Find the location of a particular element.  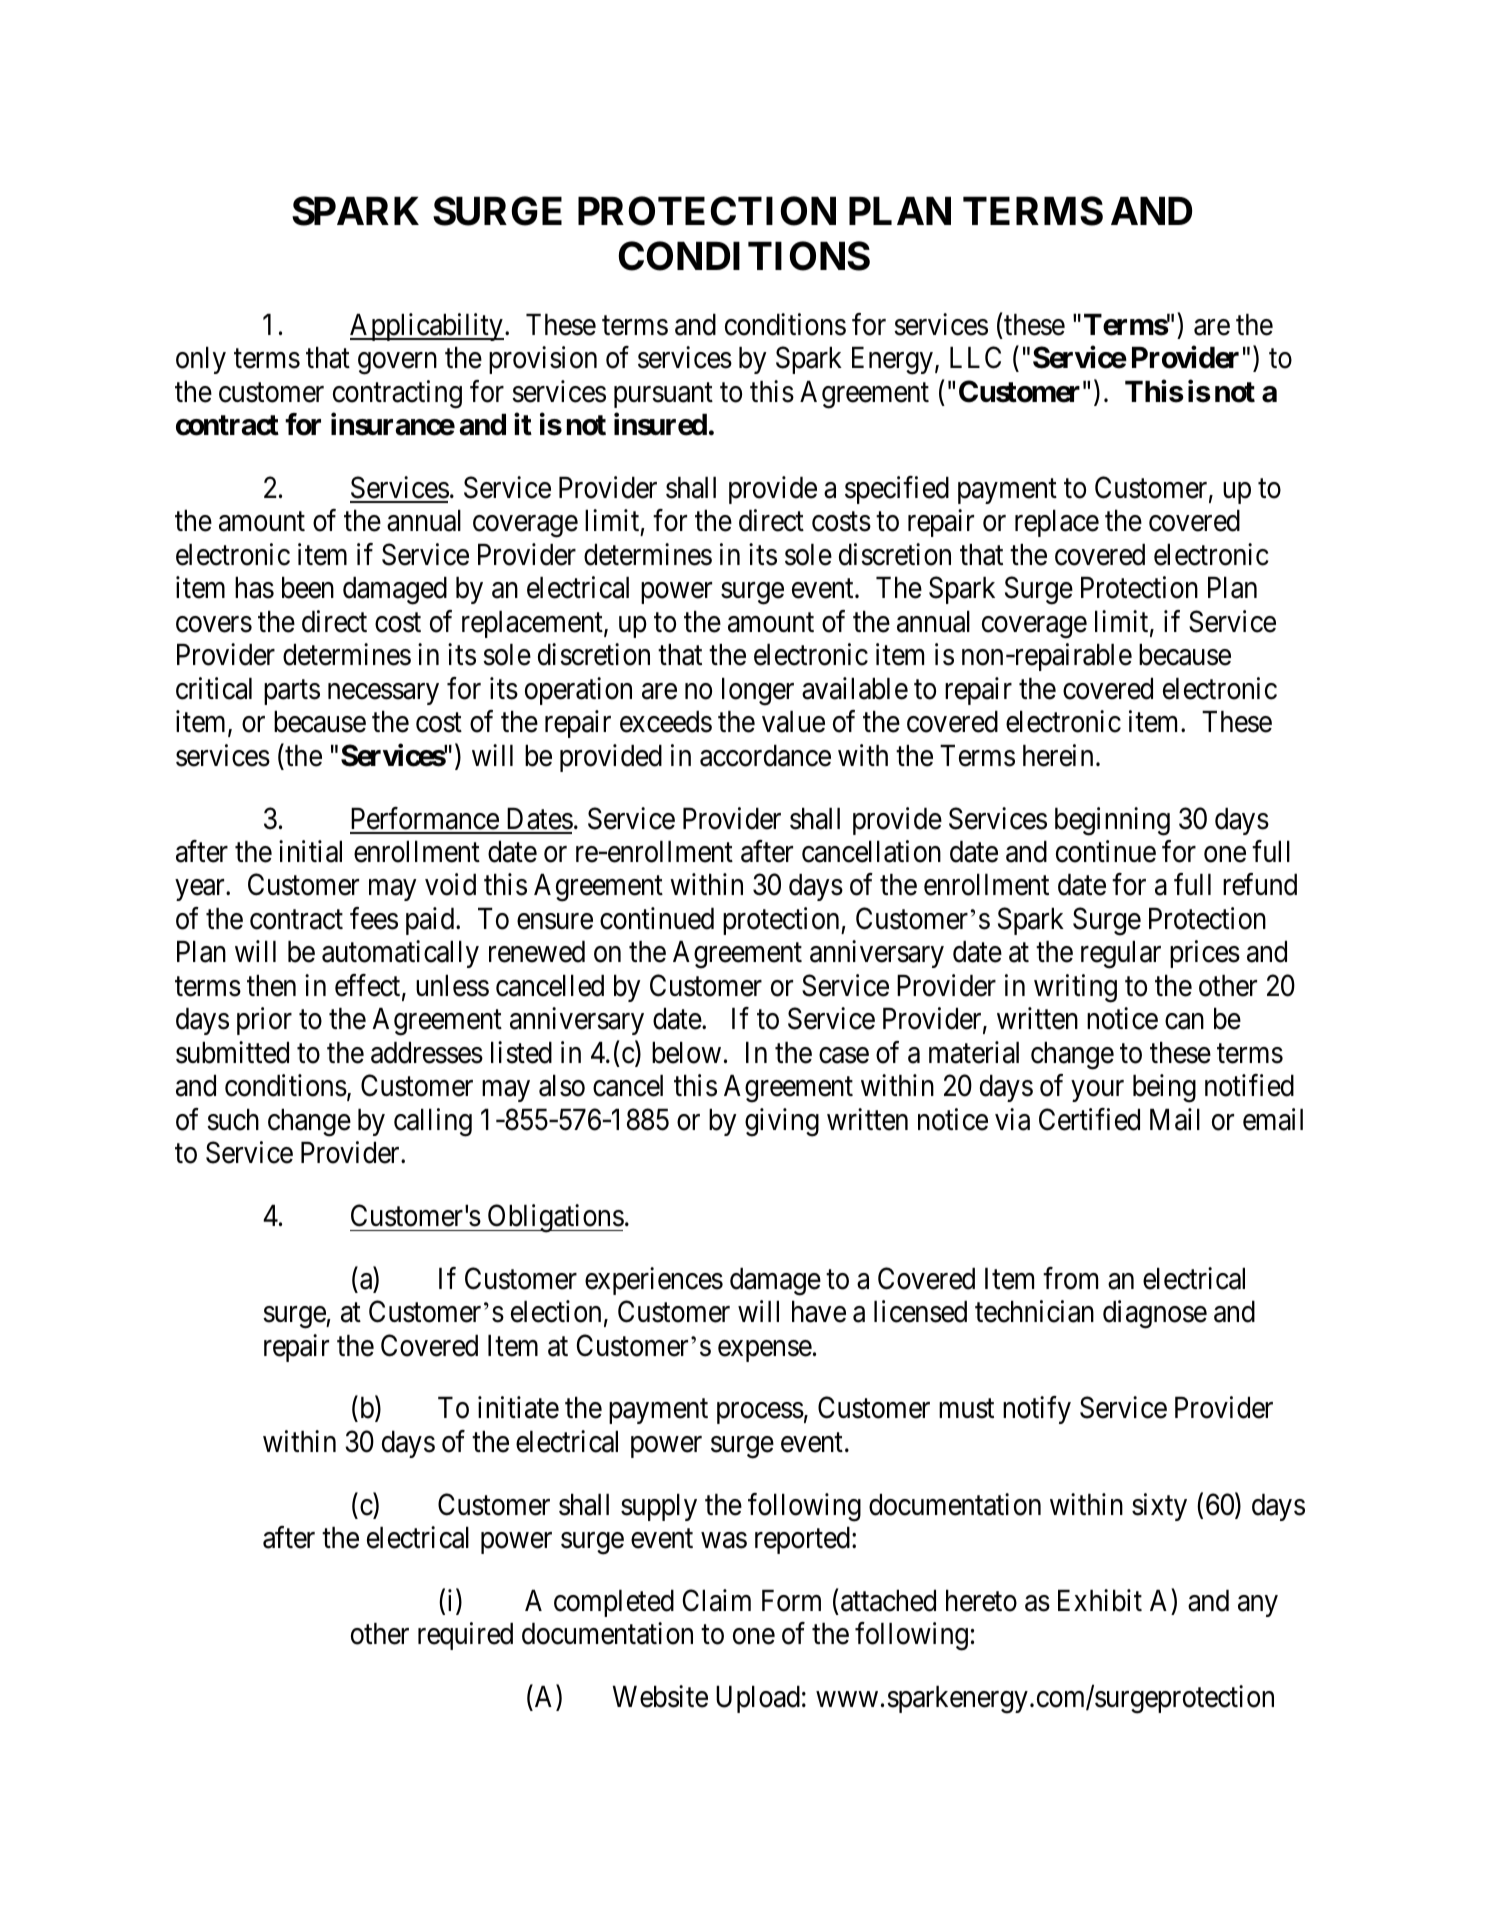

such is located at coordinates (233, 1120).
